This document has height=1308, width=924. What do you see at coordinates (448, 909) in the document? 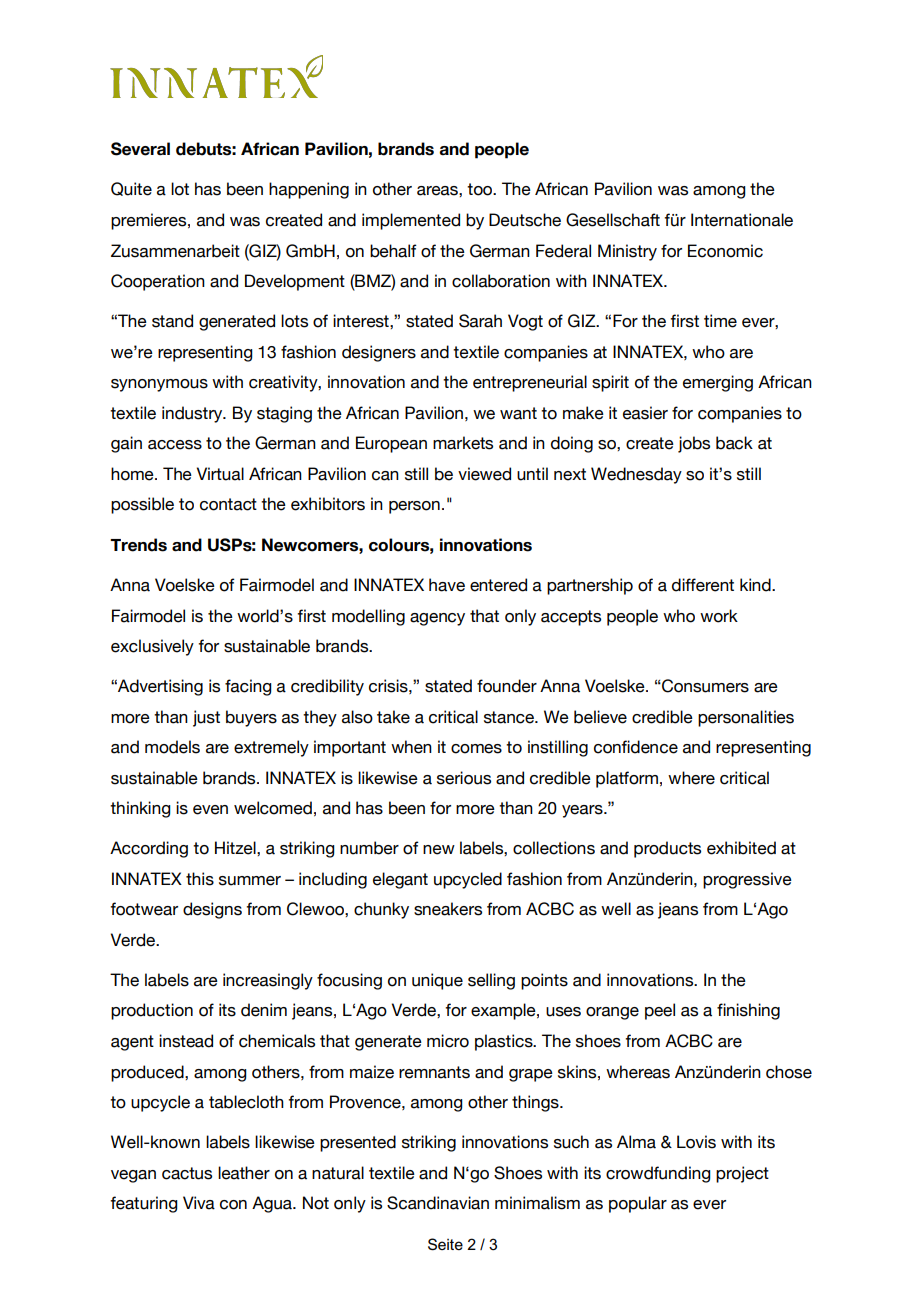
I see `sneakers` at bounding box center [448, 909].
